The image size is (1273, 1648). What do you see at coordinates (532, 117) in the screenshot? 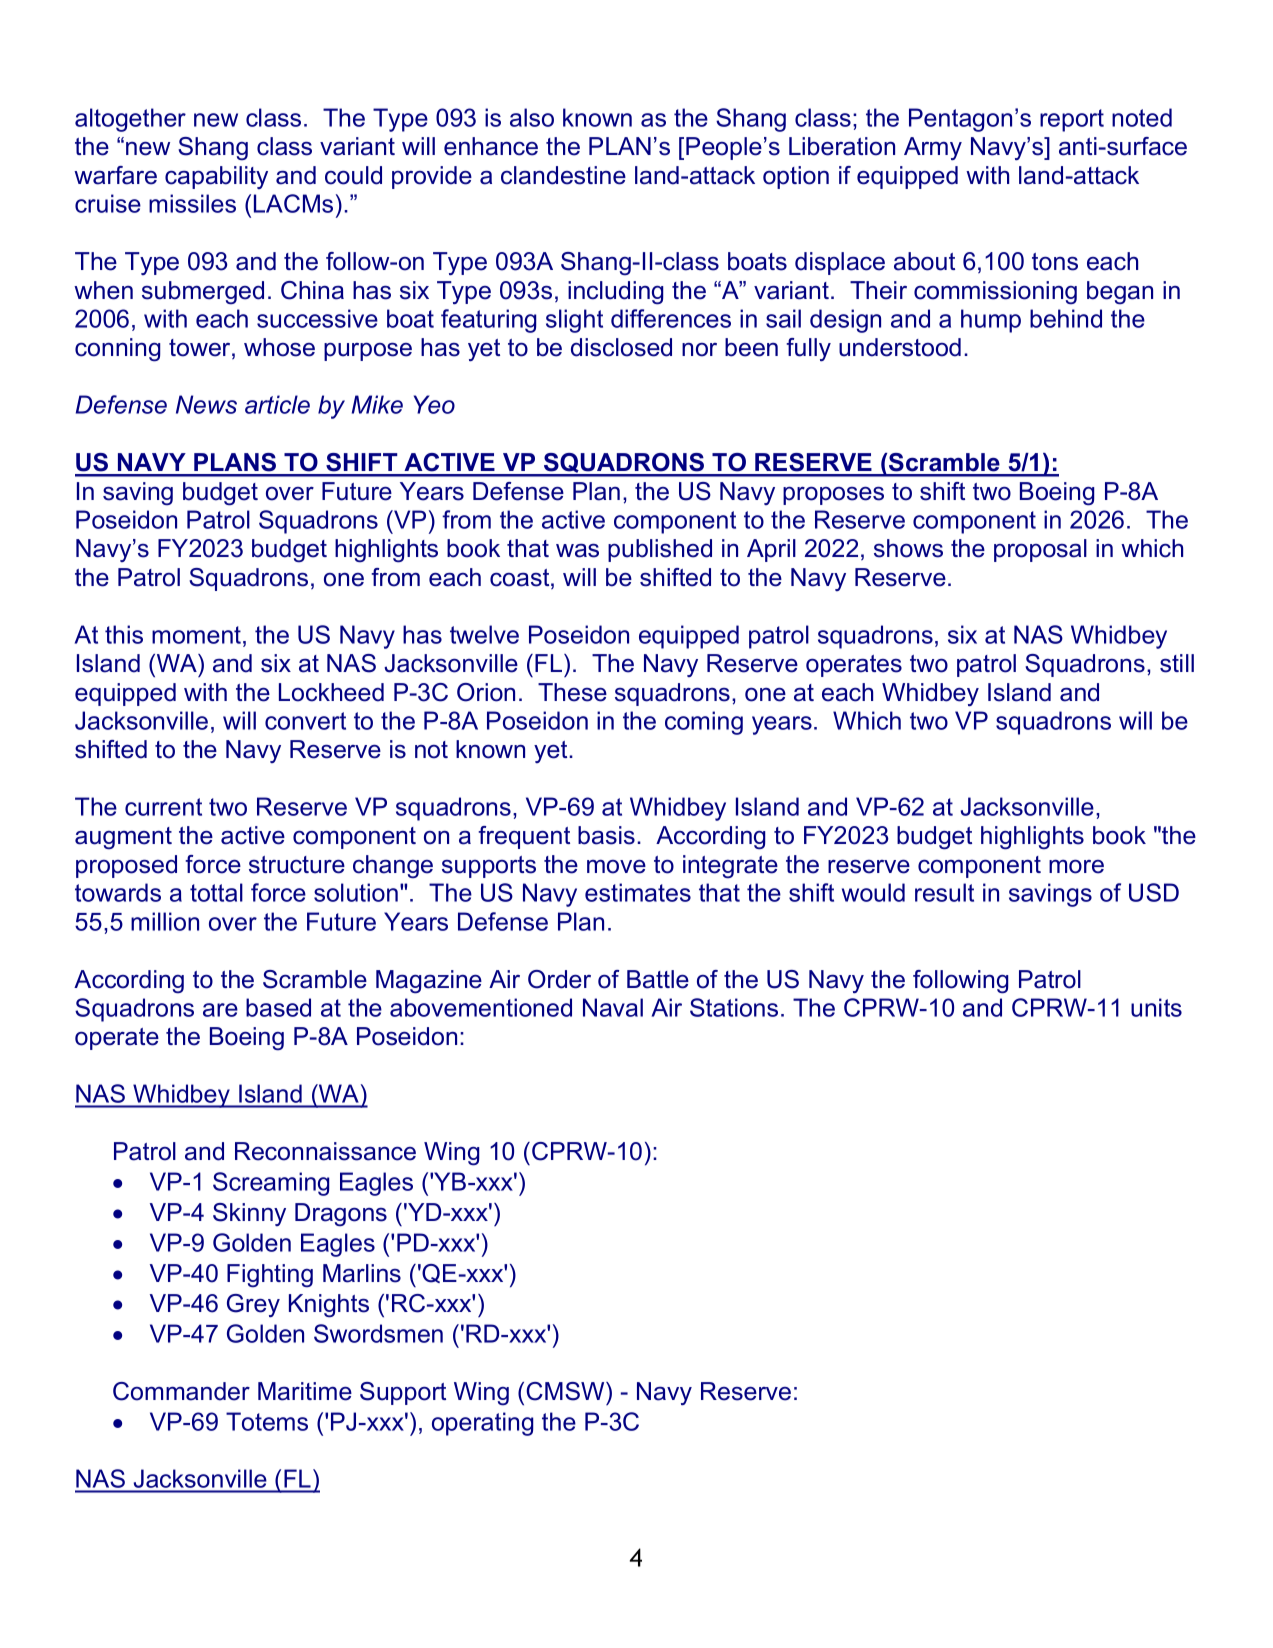
I see `also` at bounding box center [532, 117].
